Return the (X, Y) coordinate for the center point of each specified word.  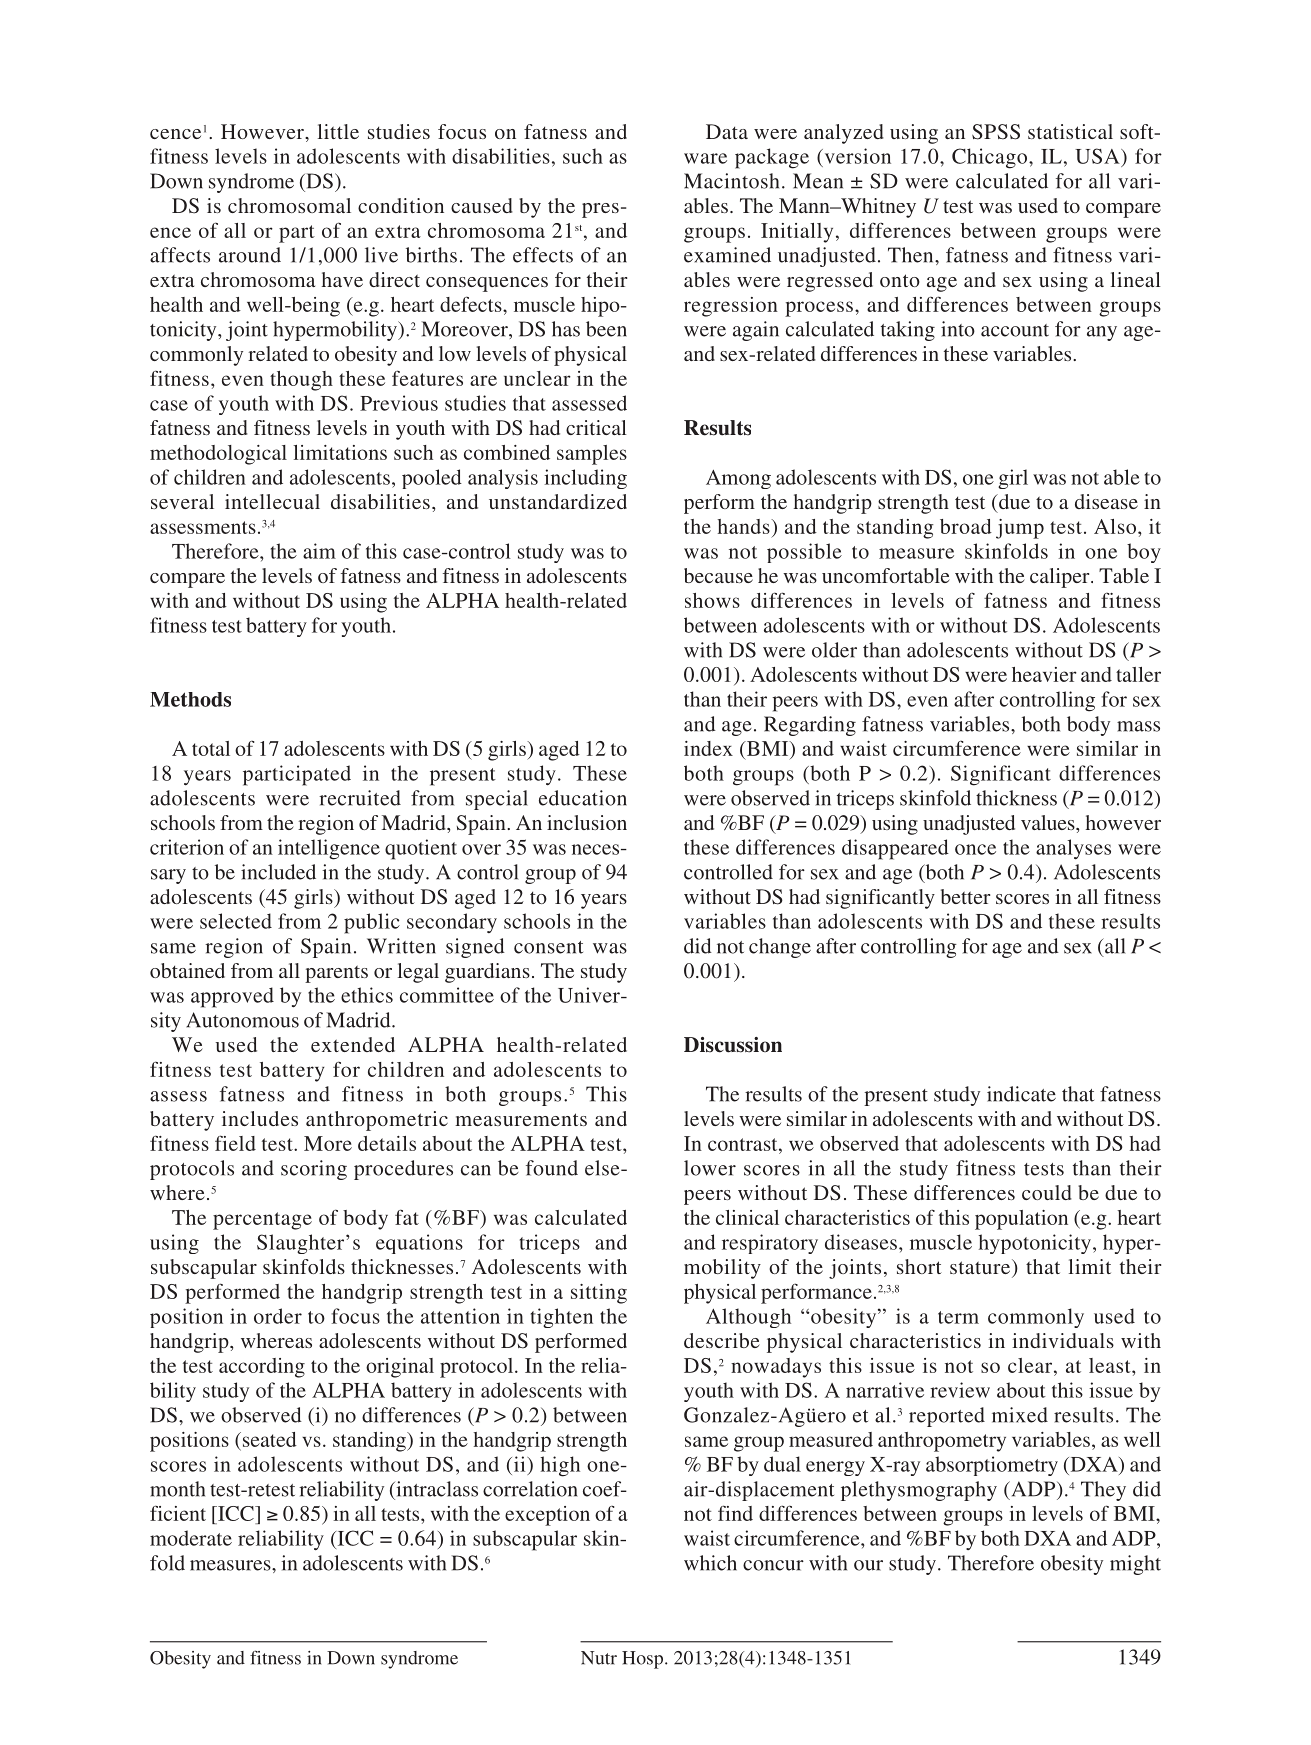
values (1049, 822)
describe (722, 1340)
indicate (1021, 1094)
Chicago (991, 158)
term (958, 1317)
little (338, 131)
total (211, 748)
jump (1020, 529)
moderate (191, 1538)
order (278, 1316)
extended (353, 1044)
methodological (218, 455)
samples (592, 455)
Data (727, 131)
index (708, 748)
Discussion (733, 1045)
